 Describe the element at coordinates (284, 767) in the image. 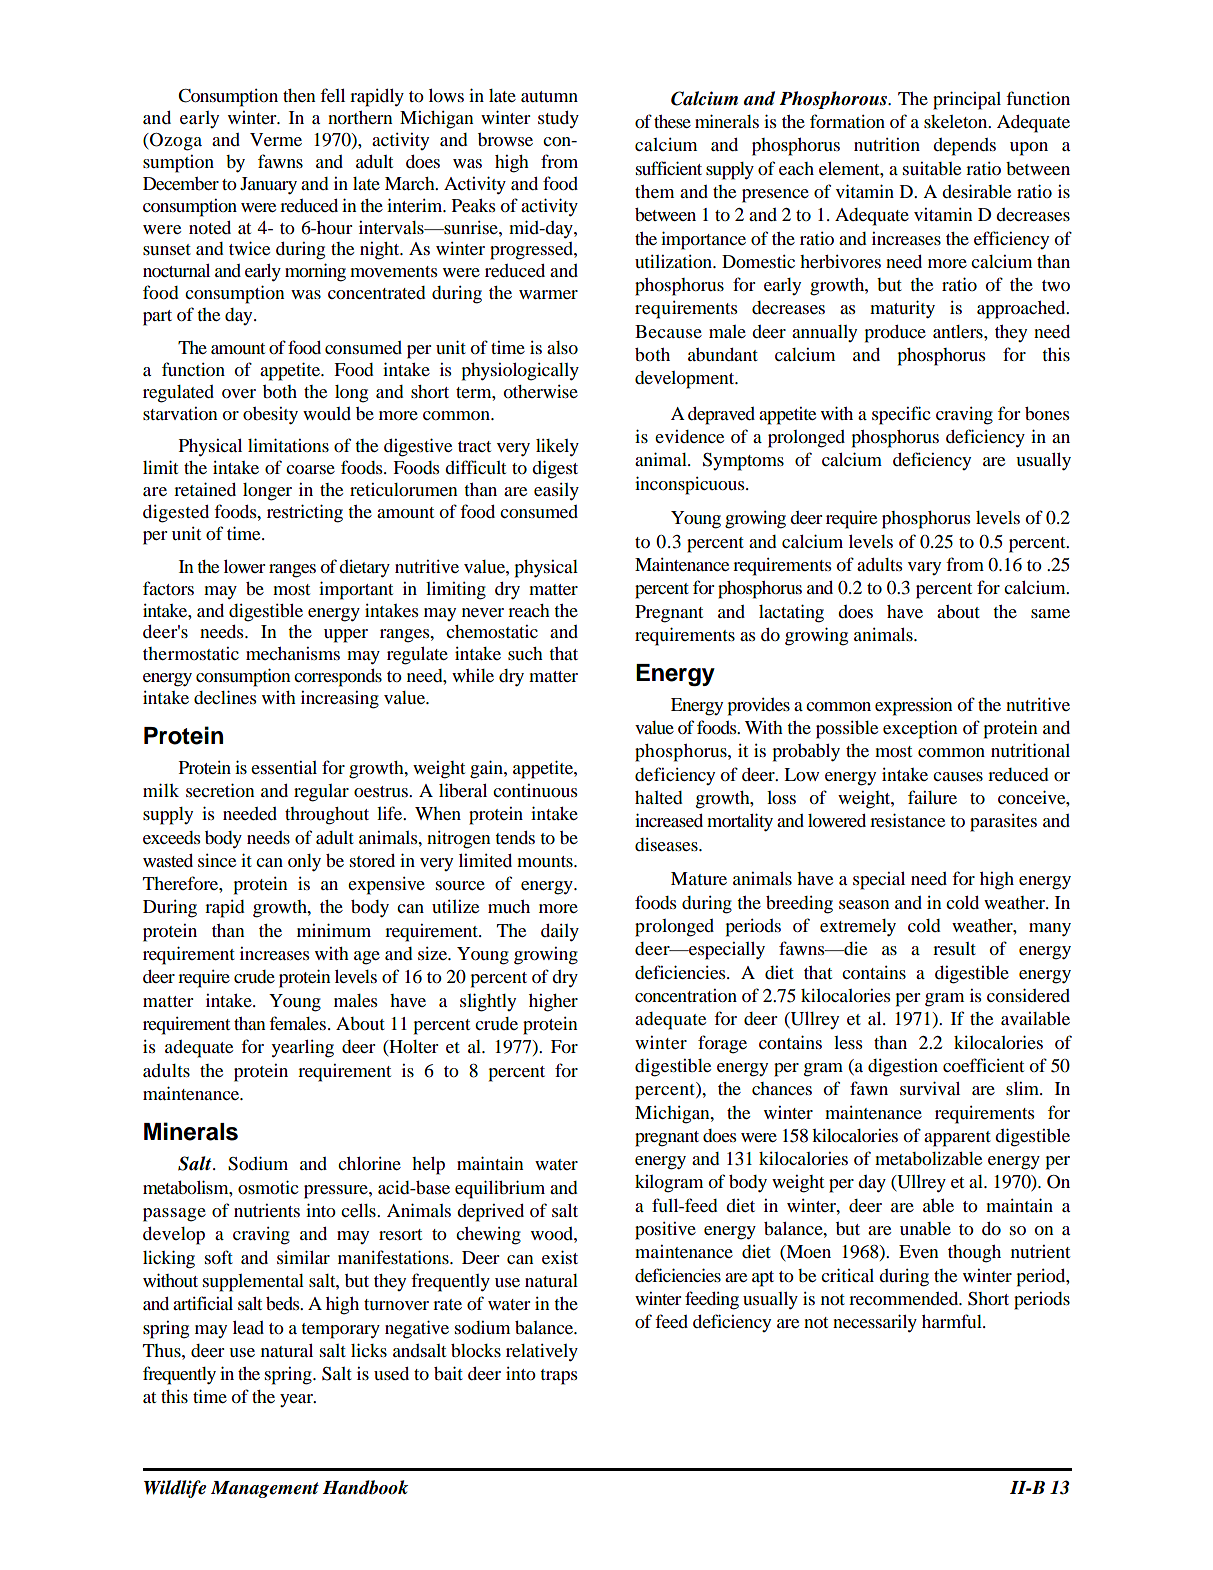

I see `essential` at that location.
